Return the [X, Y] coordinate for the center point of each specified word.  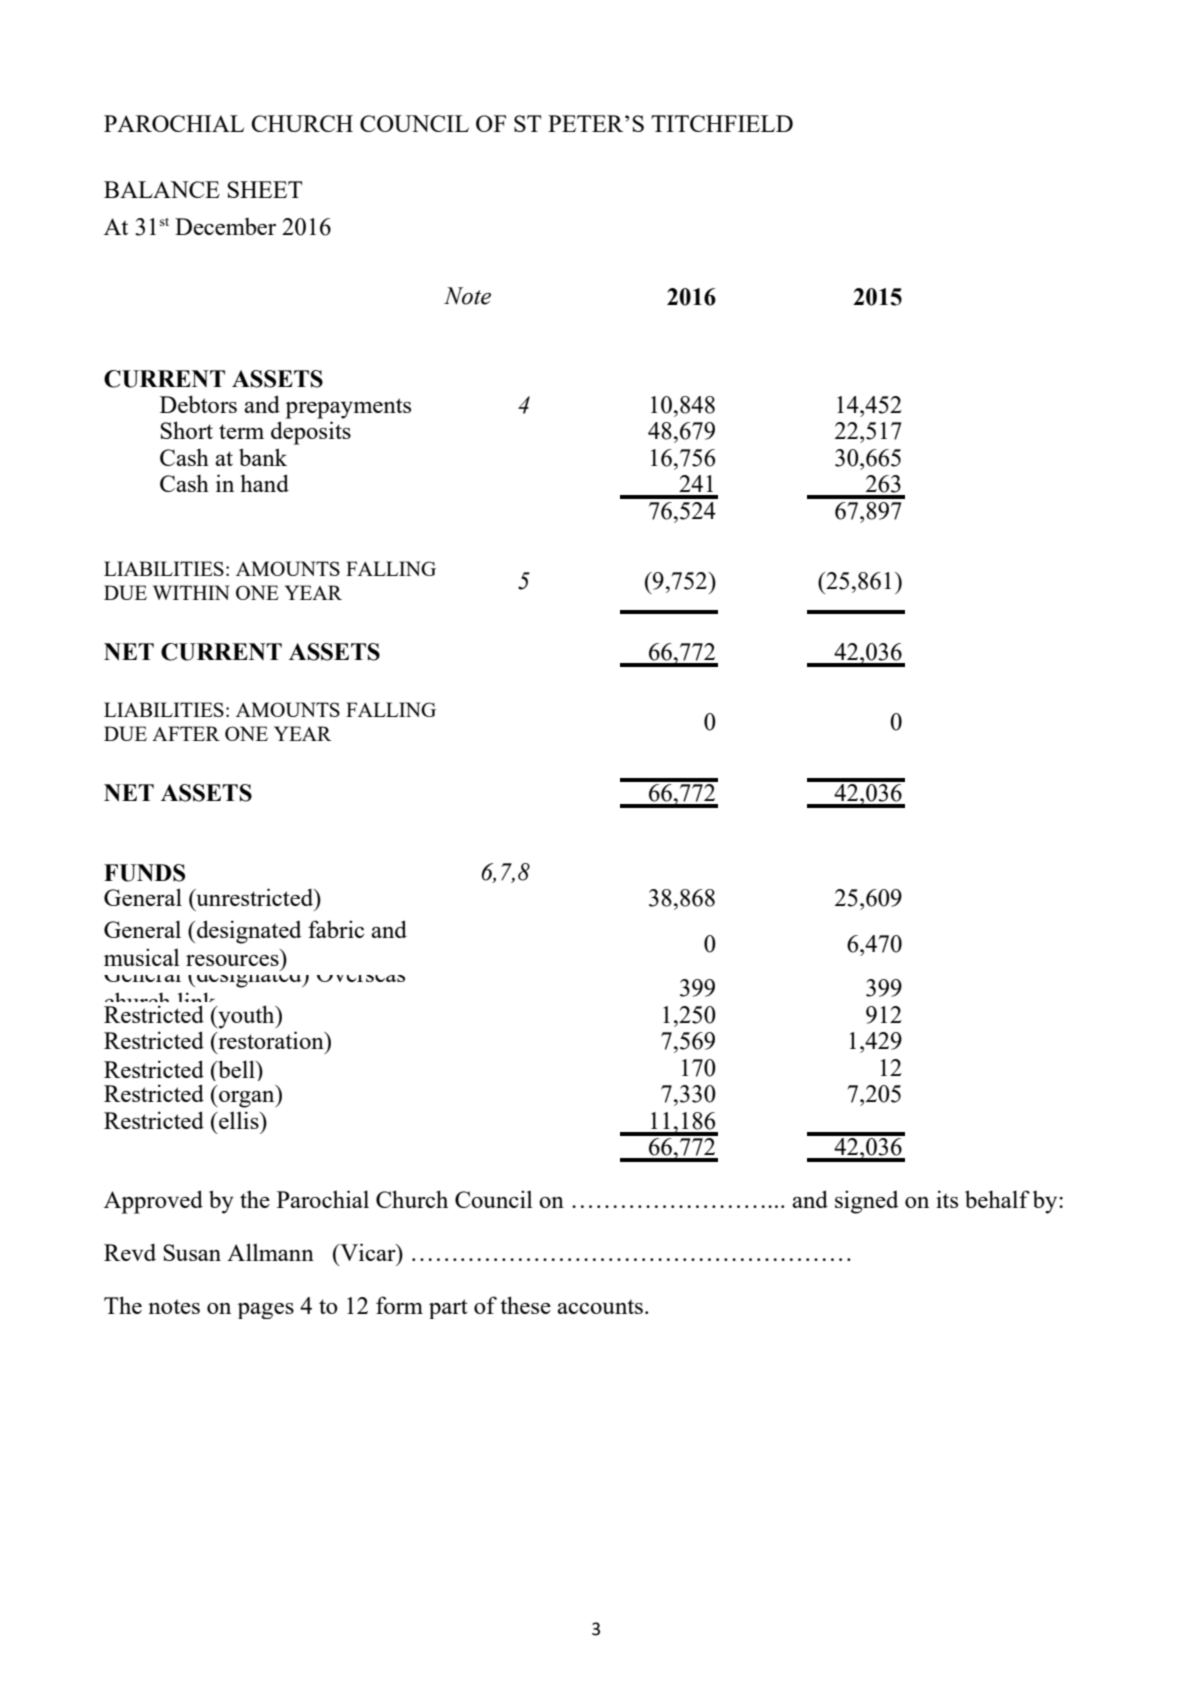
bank [263, 457]
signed [866, 1202]
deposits [311, 433]
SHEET [264, 189]
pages [266, 1311]
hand [264, 483]
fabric [336, 929]
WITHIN [191, 592]
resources [232, 960]
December [225, 226]
